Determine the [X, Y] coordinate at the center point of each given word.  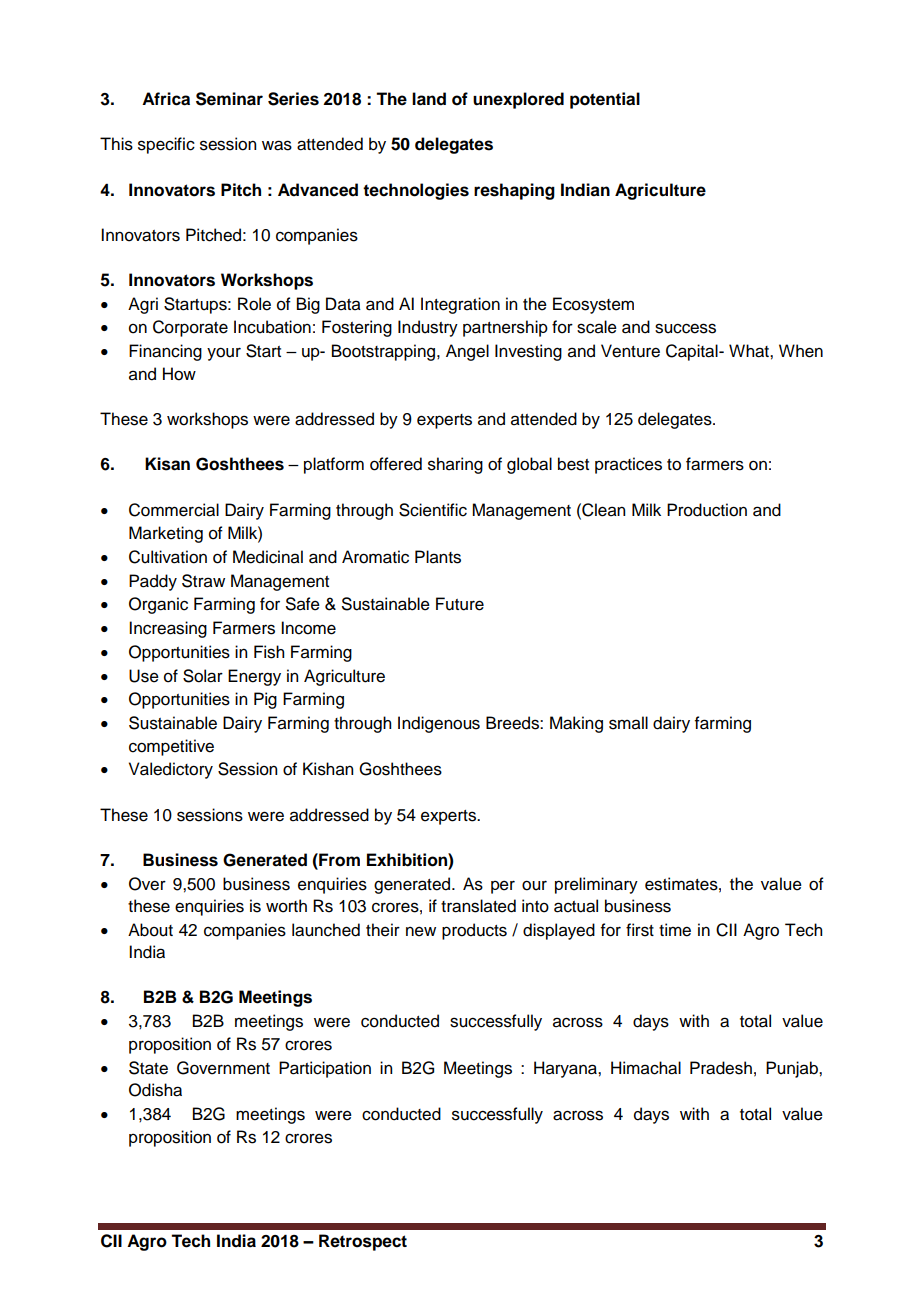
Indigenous [439, 724]
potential [605, 100]
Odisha [155, 1090]
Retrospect [363, 1242]
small [628, 723]
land [429, 99]
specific [166, 145]
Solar [203, 676]
